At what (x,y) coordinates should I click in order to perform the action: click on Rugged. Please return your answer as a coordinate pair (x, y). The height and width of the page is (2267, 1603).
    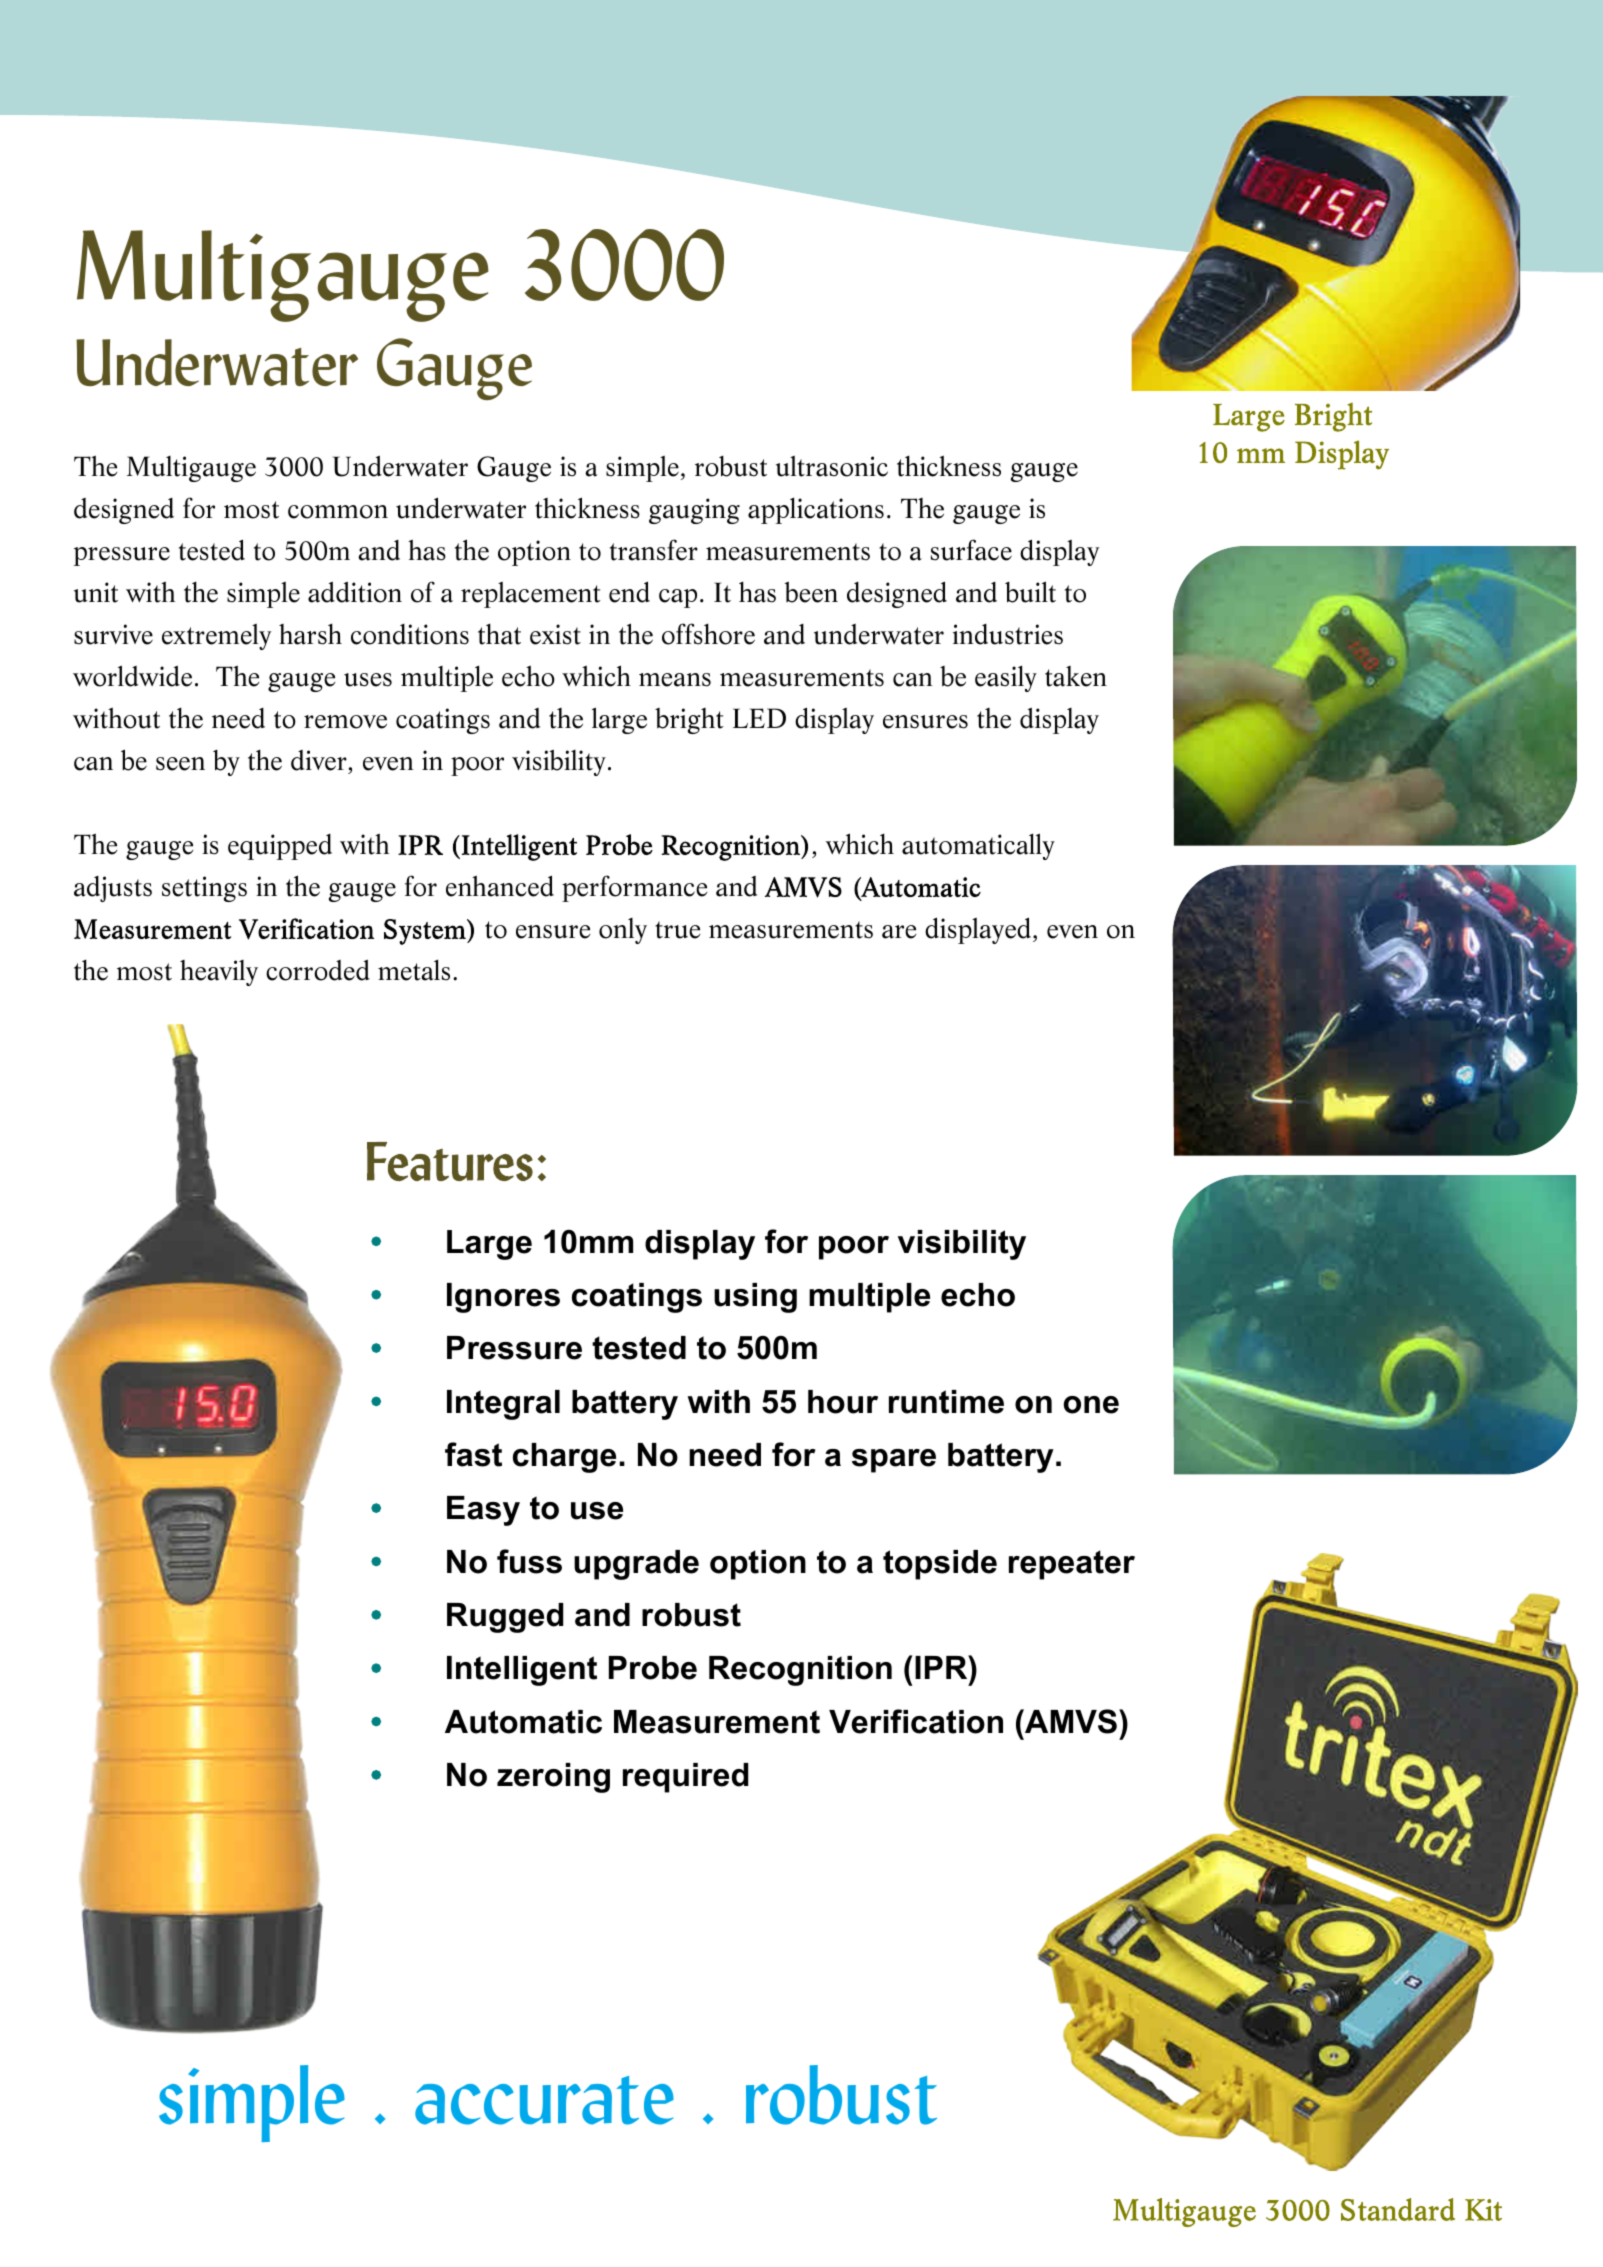
    Looking at the image, I should click on (505, 1618).
